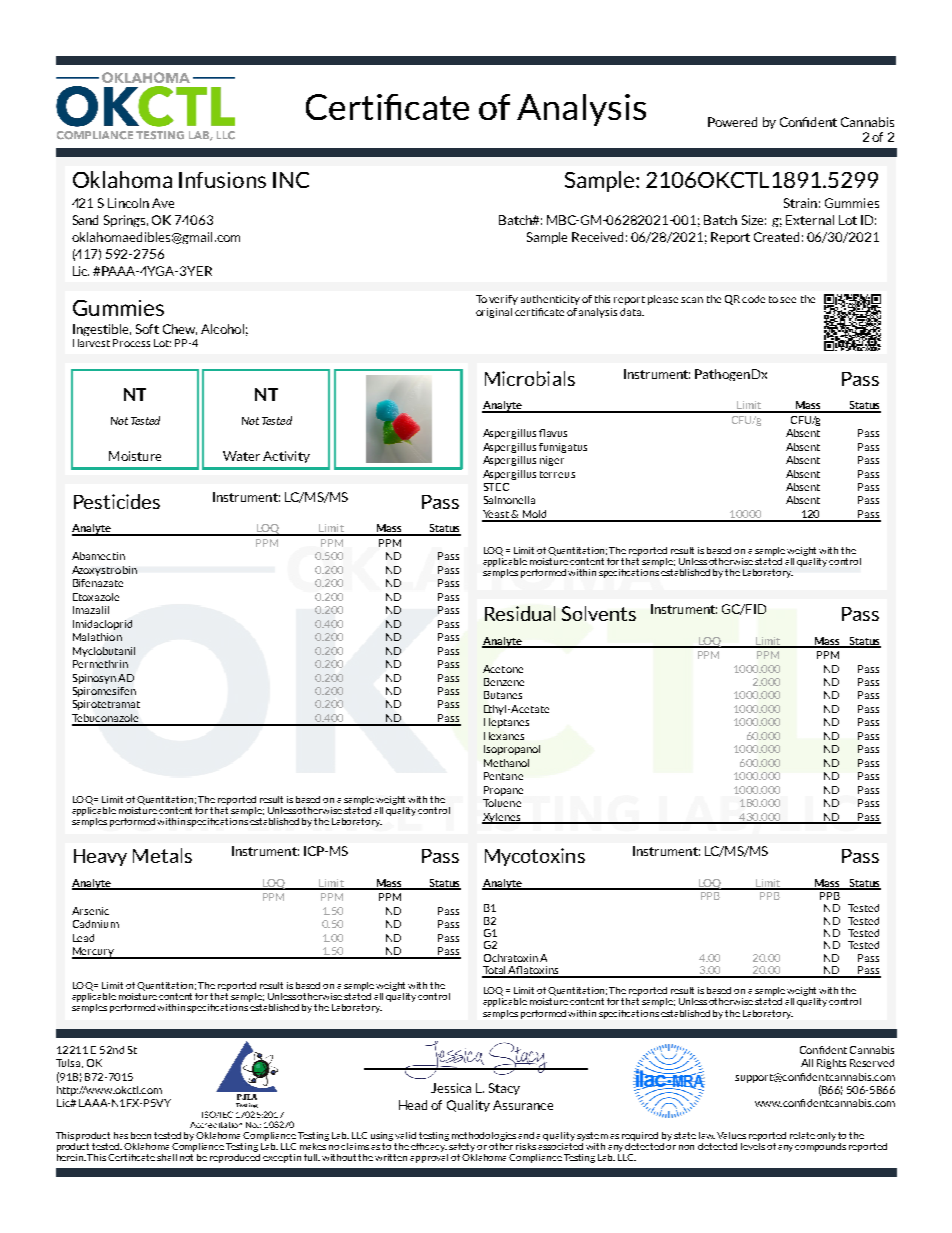  Describe the element at coordinates (117, 501) in the screenshot. I see `Pesticides` at that location.
